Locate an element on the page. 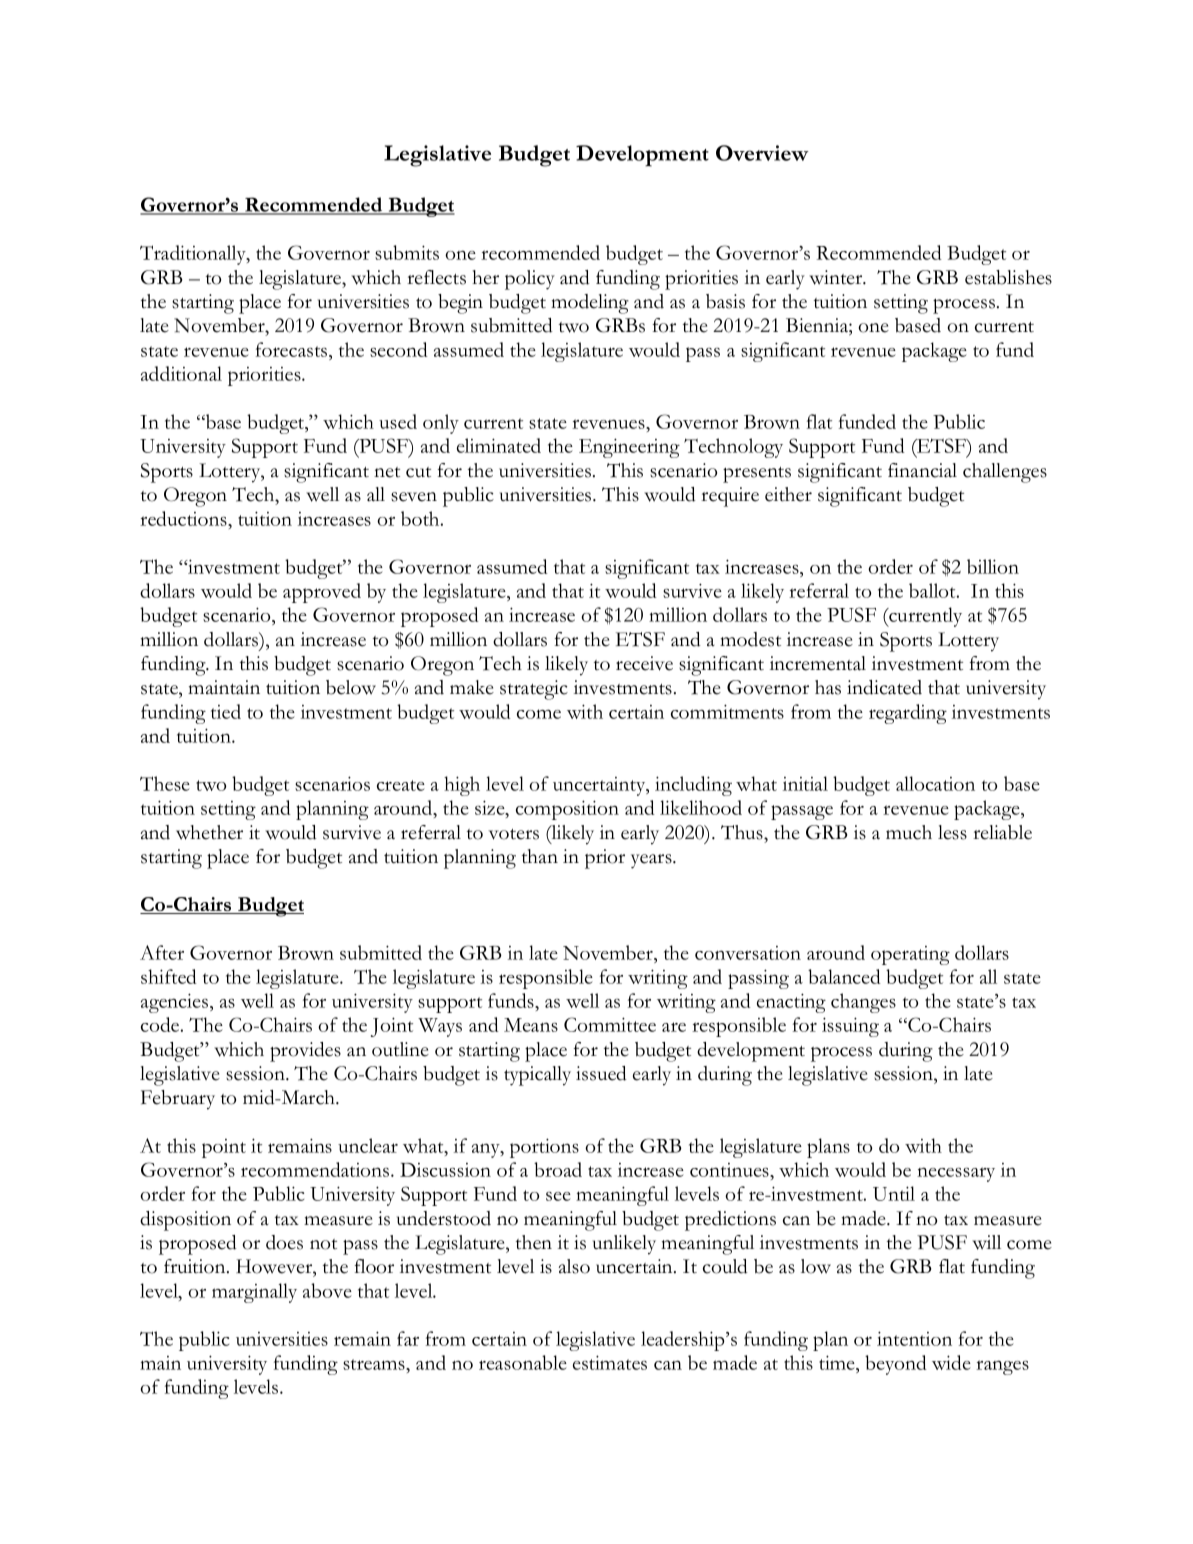 Image resolution: width=1193 pixels, height=1544 pixels. policy is located at coordinates (530, 280).
